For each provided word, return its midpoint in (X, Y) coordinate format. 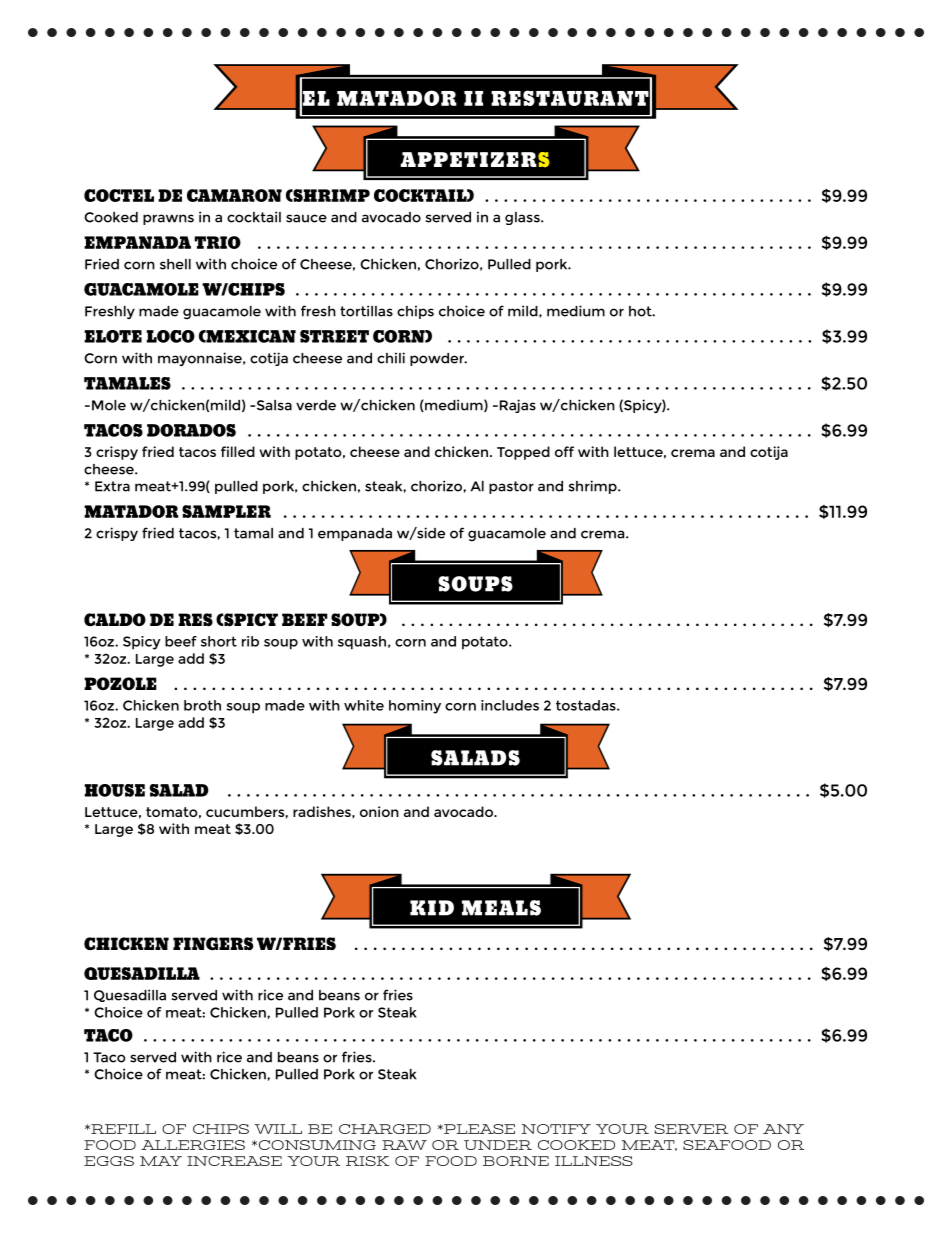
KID (432, 908)
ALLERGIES (193, 1145)
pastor (511, 487)
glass (523, 218)
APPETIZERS (475, 160)
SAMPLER (226, 511)
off (564, 451)
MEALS (501, 908)
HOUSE (114, 790)
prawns (168, 219)
